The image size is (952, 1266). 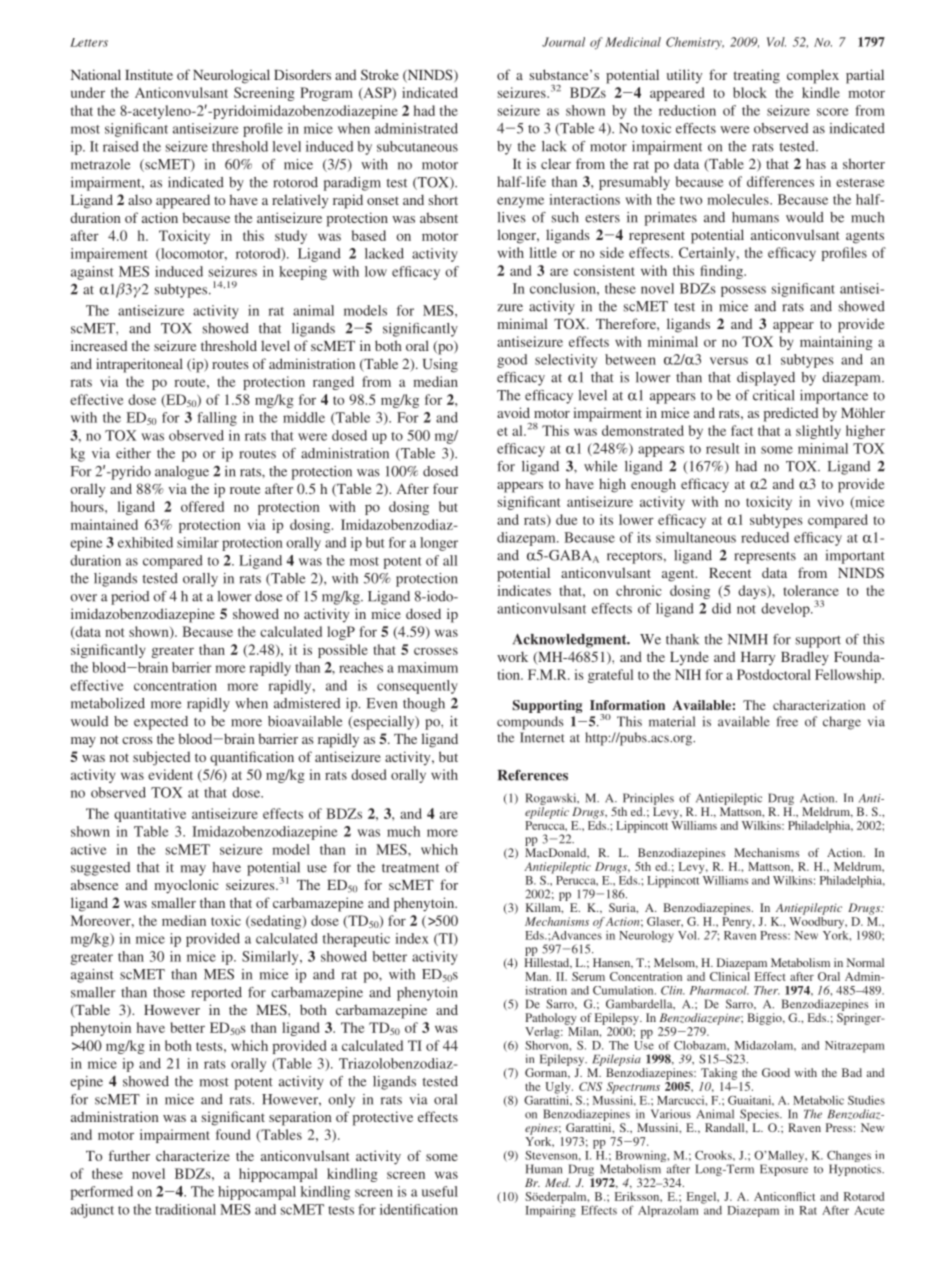 I want to click on Institute, so click(x=149, y=74).
